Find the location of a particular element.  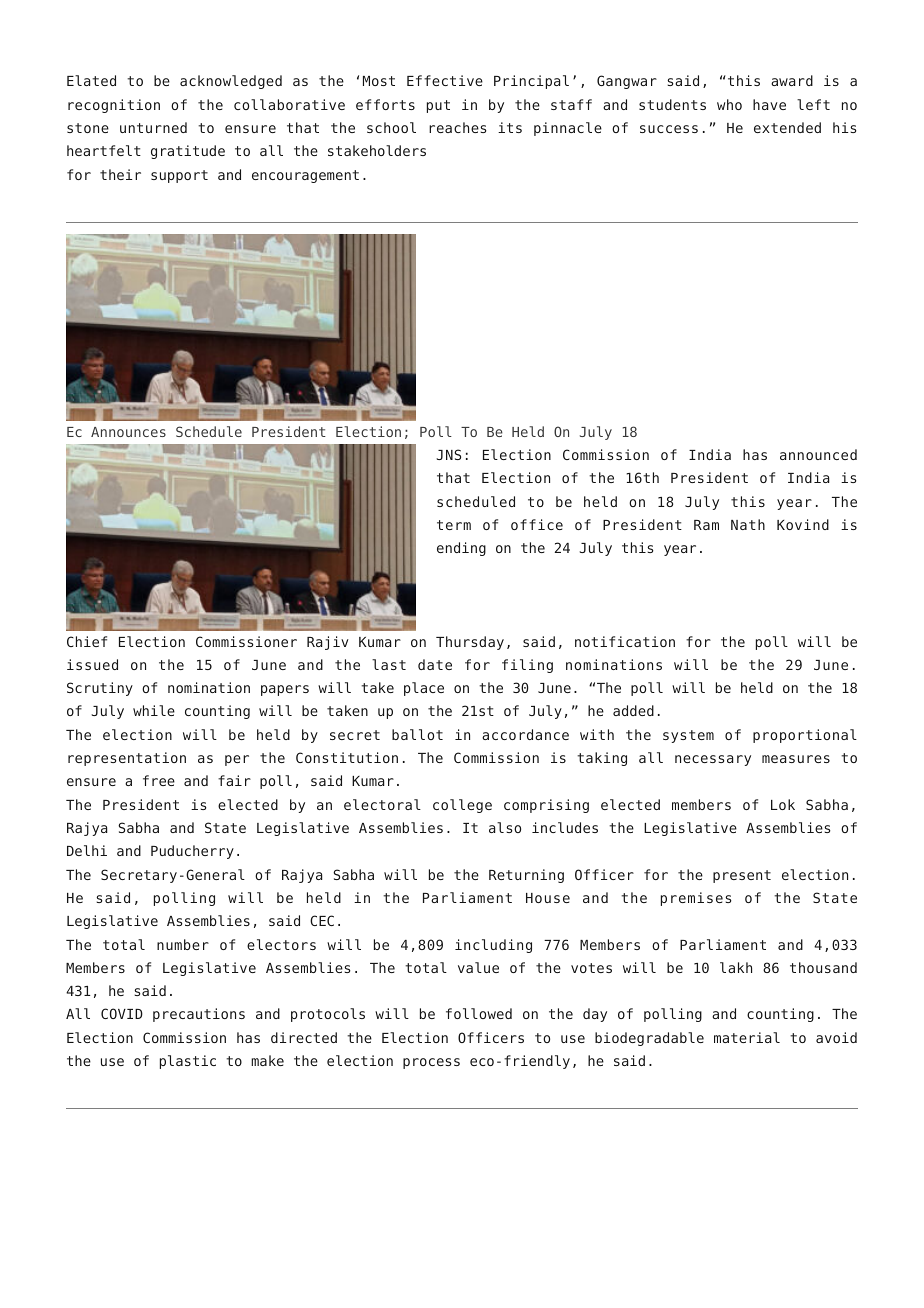

put is located at coordinates (438, 106).
